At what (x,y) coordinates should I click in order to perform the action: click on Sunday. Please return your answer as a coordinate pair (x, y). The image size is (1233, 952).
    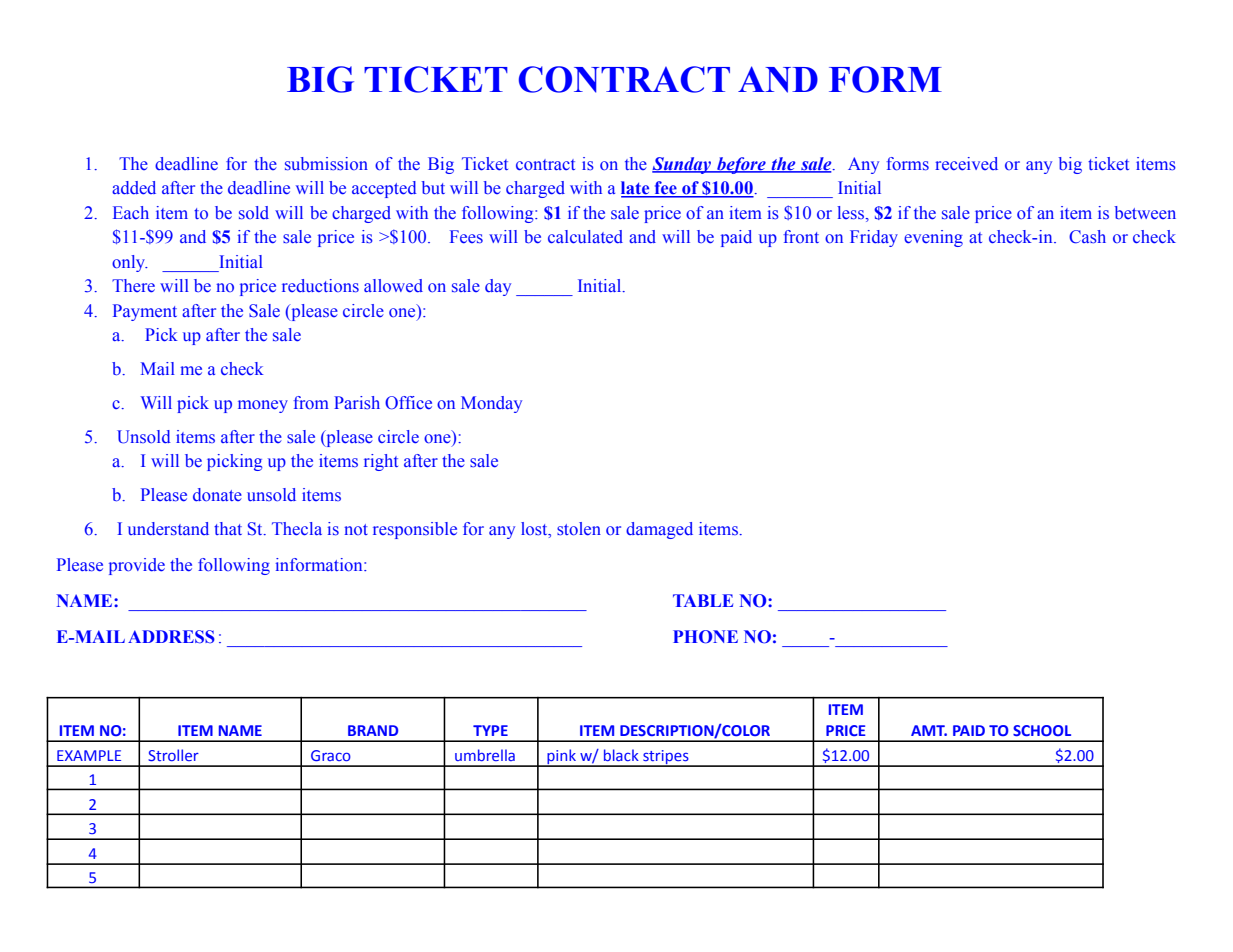
    Looking at the image, I should click on (683, 165).
